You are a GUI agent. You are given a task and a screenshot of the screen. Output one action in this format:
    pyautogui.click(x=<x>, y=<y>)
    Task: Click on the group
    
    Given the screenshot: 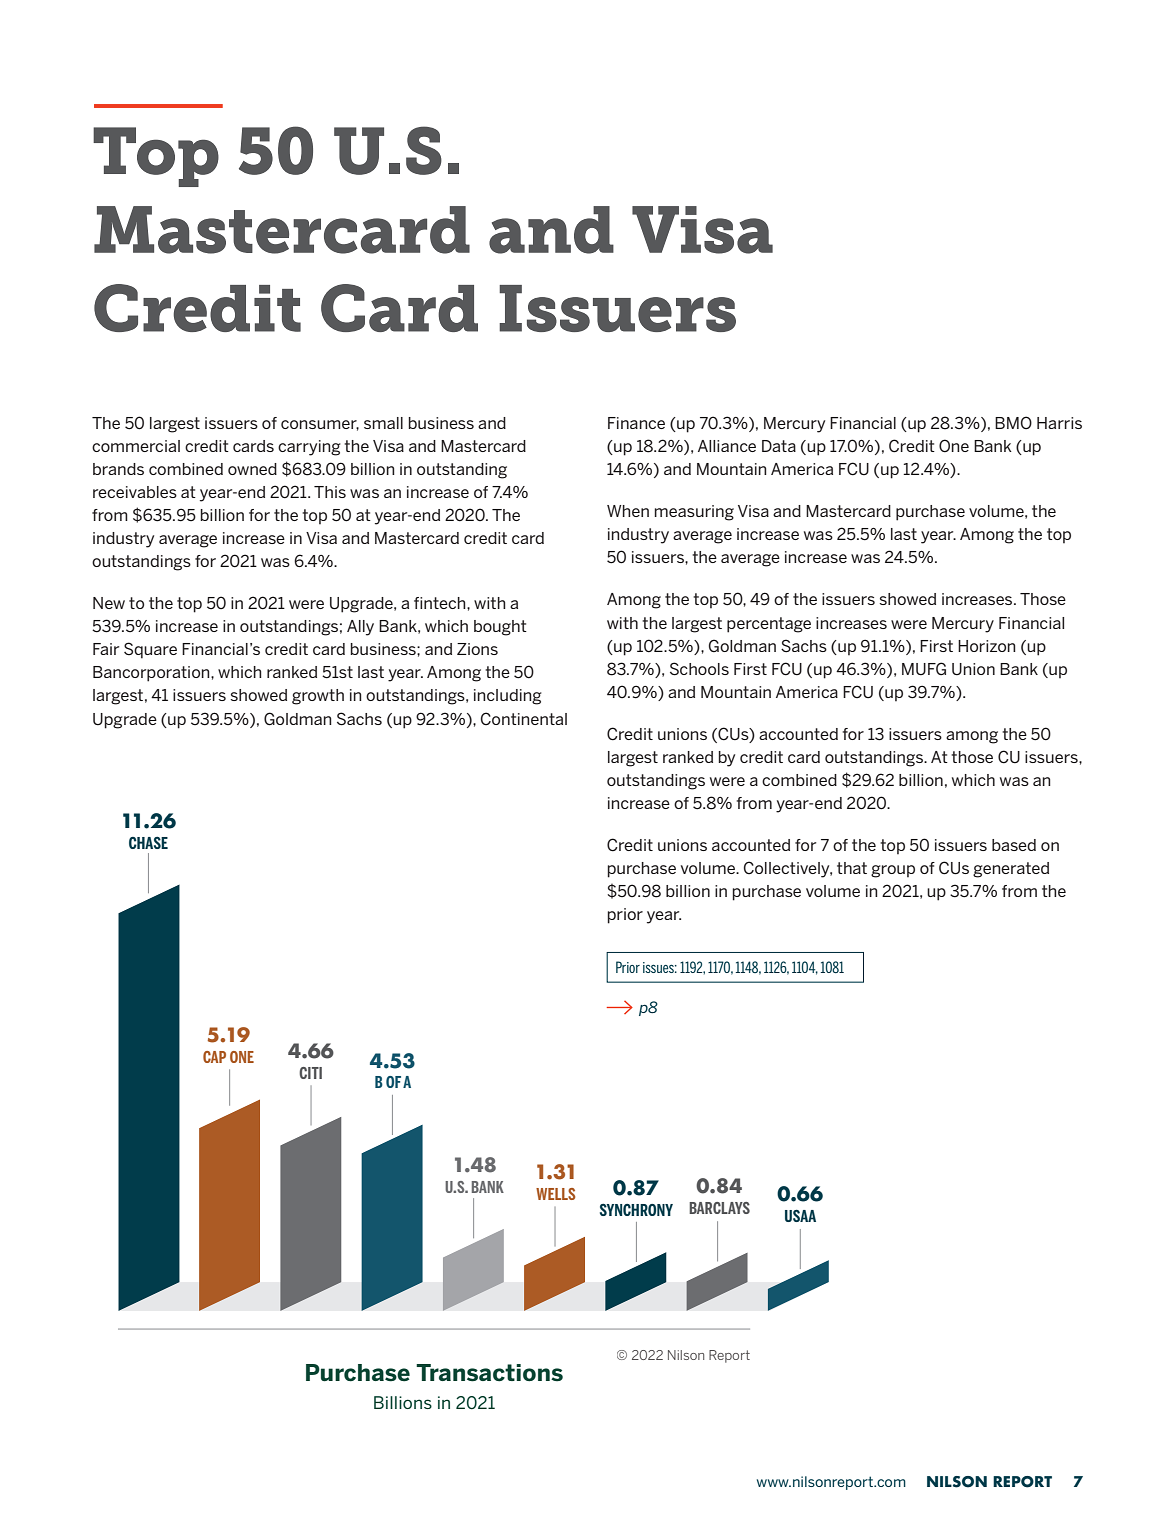 What is the action you would take?
    pyautogui.click(x=893, y=871)
